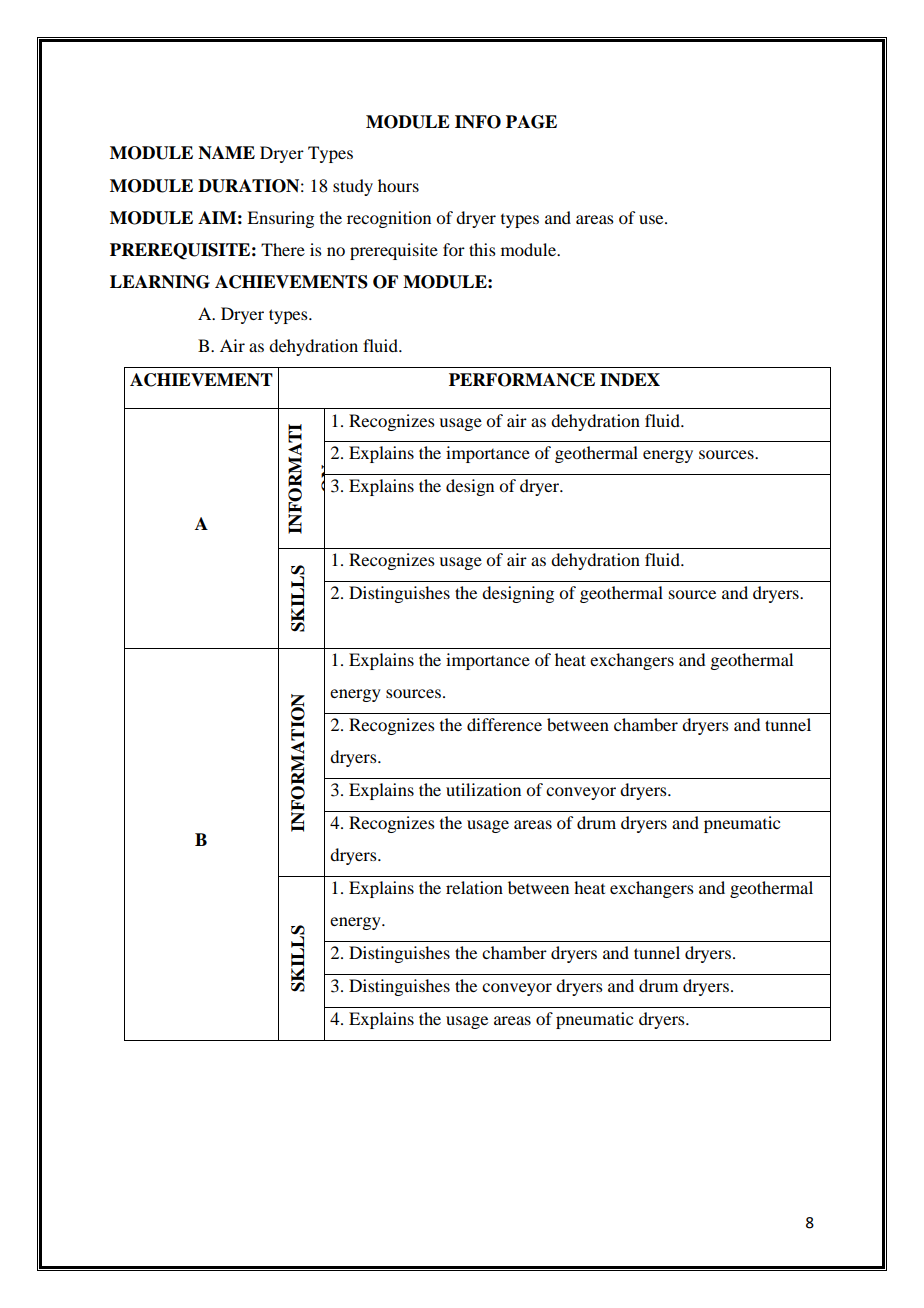  I want to click on relation, so click(474, 887).
